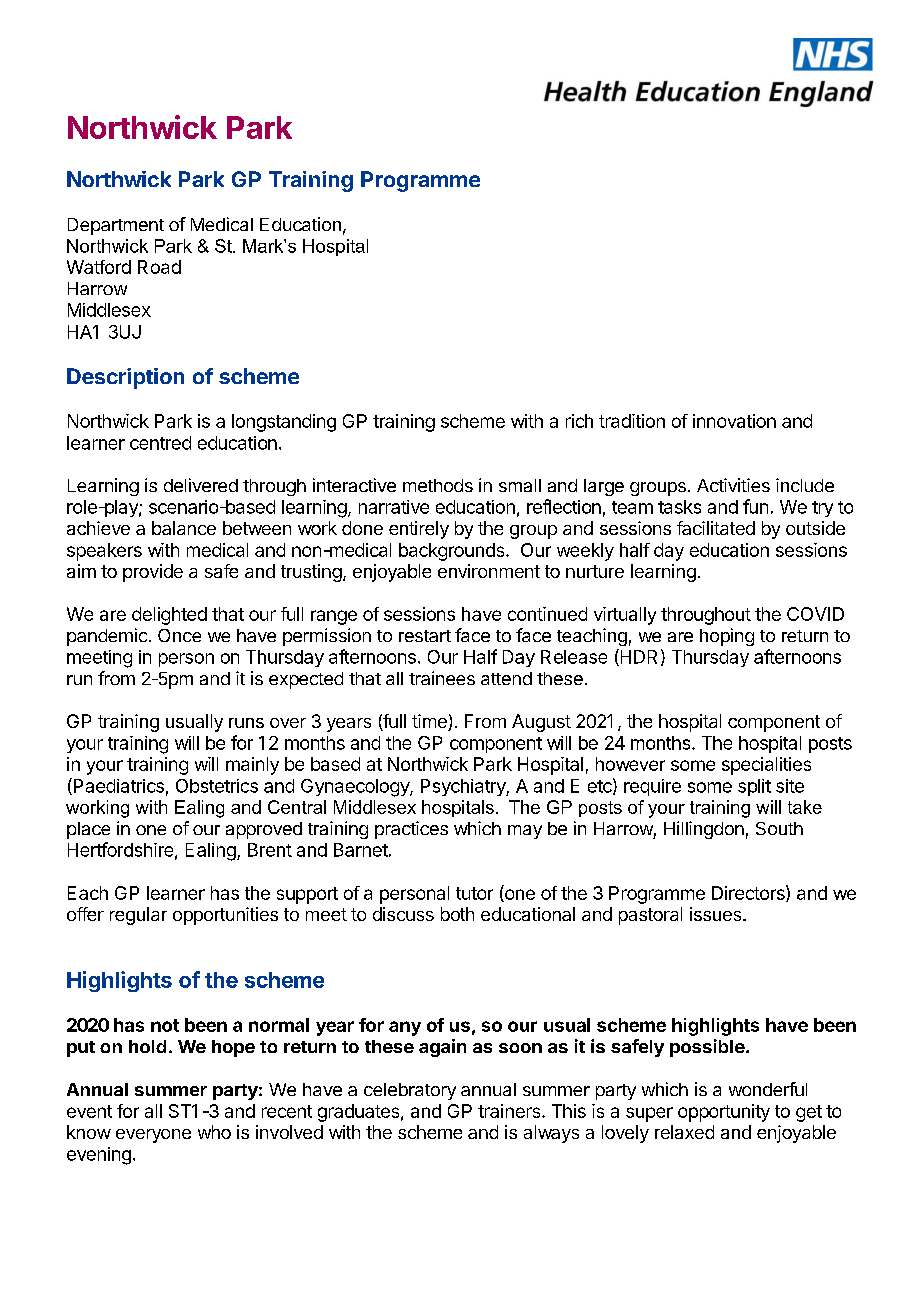 The image size is (924, 1308). Describe the element at coordinates (442, 678) in the page. I see `trainees` at that location.
